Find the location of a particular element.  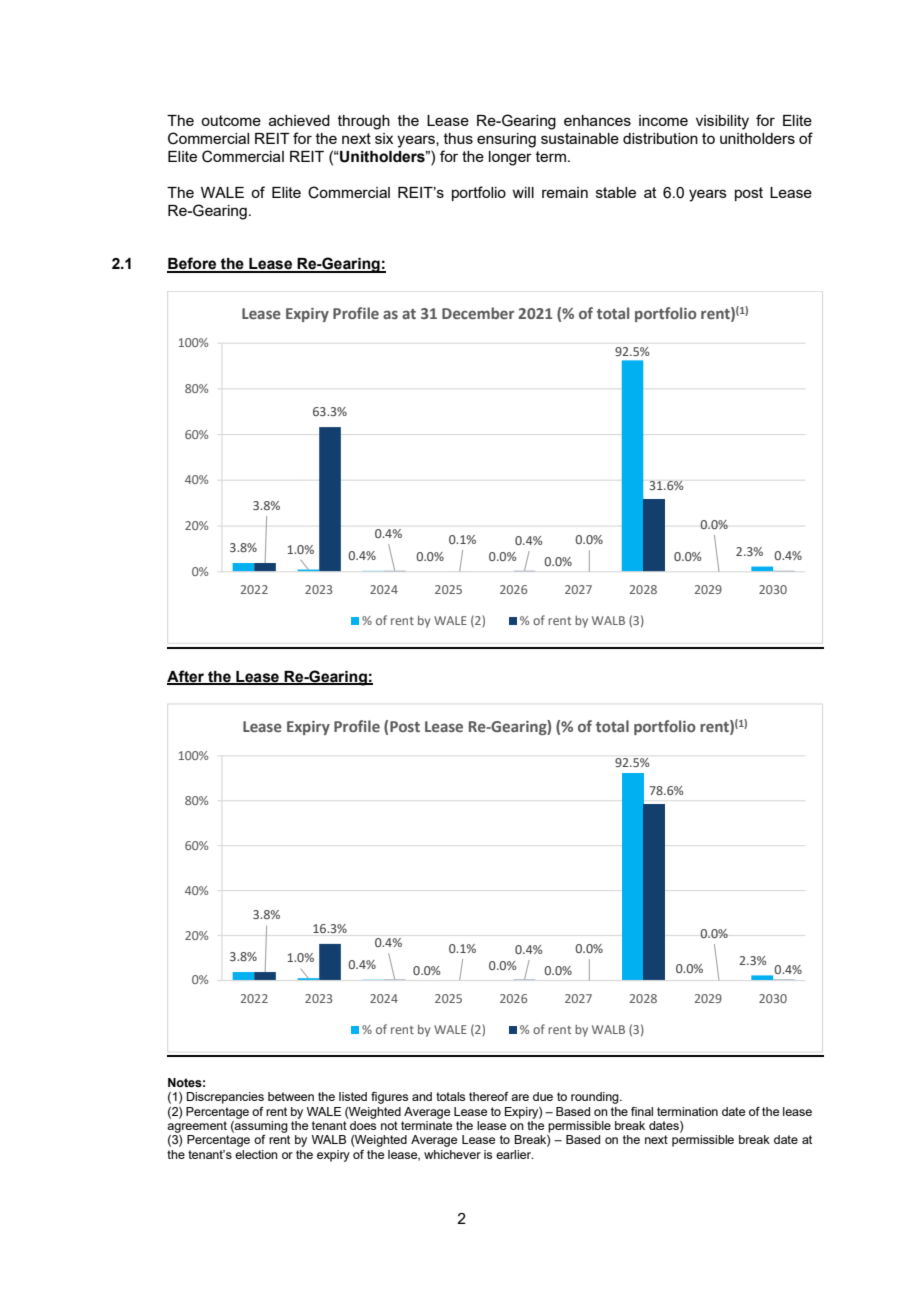

thus is located at coordinates (458, 138).
